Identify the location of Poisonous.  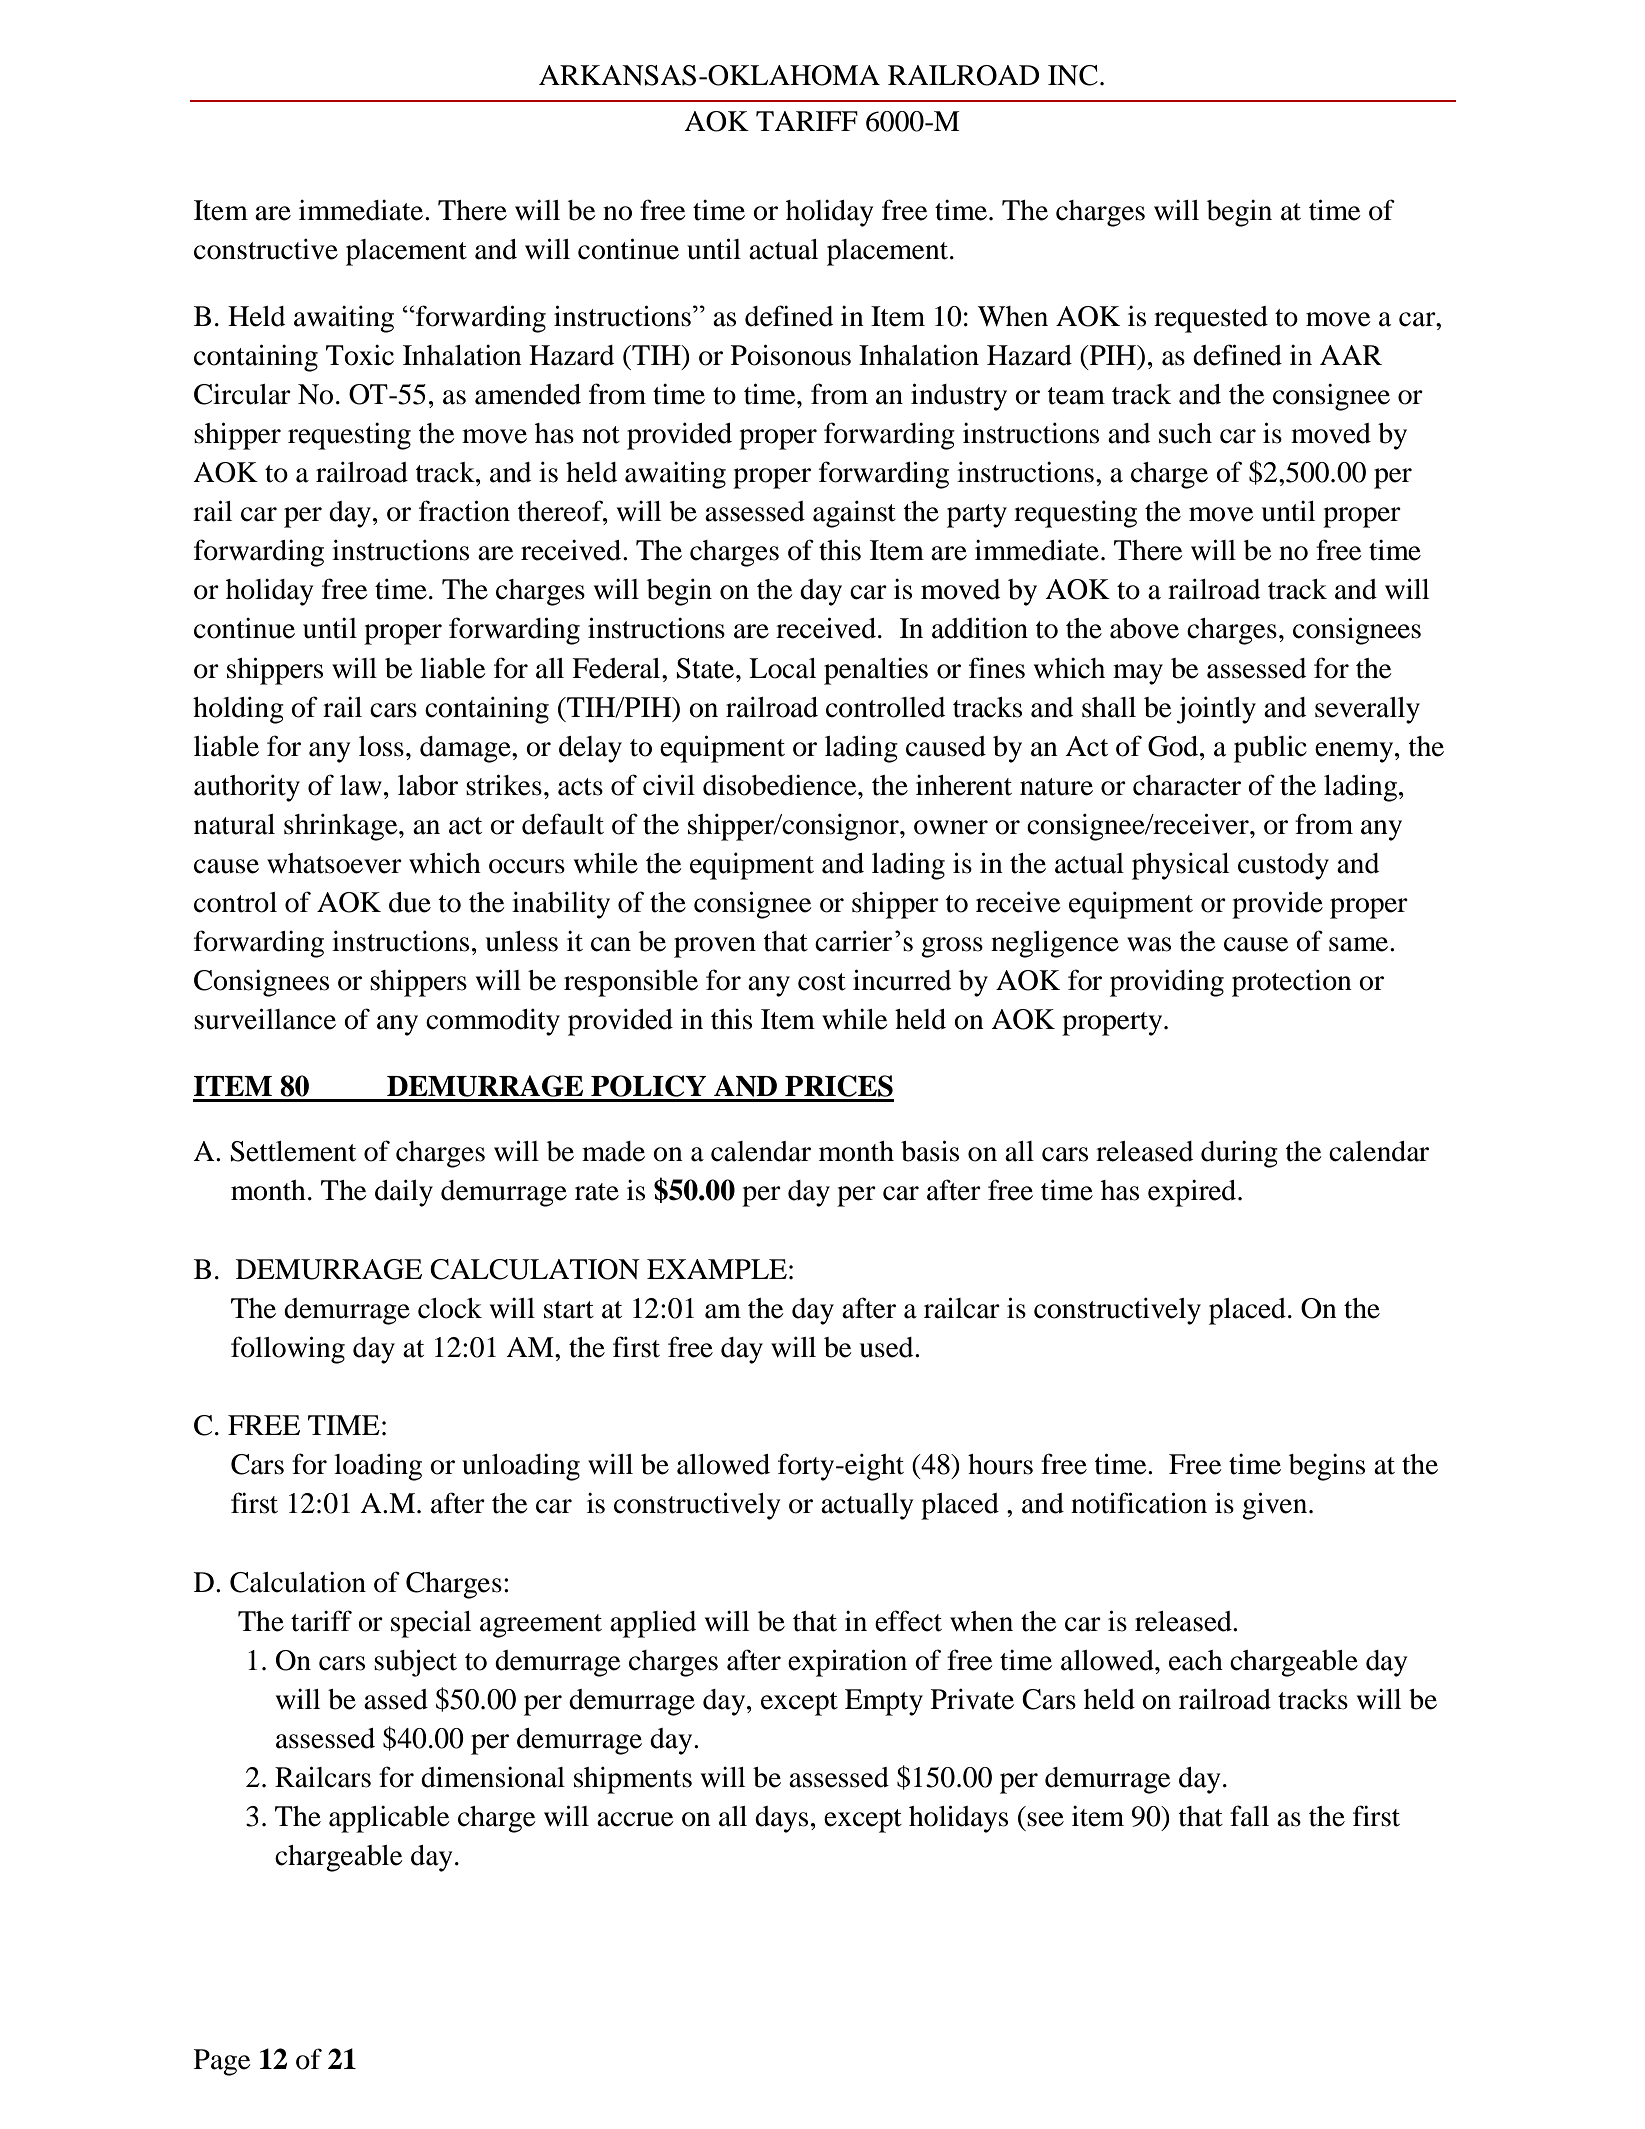
(791, 355).
